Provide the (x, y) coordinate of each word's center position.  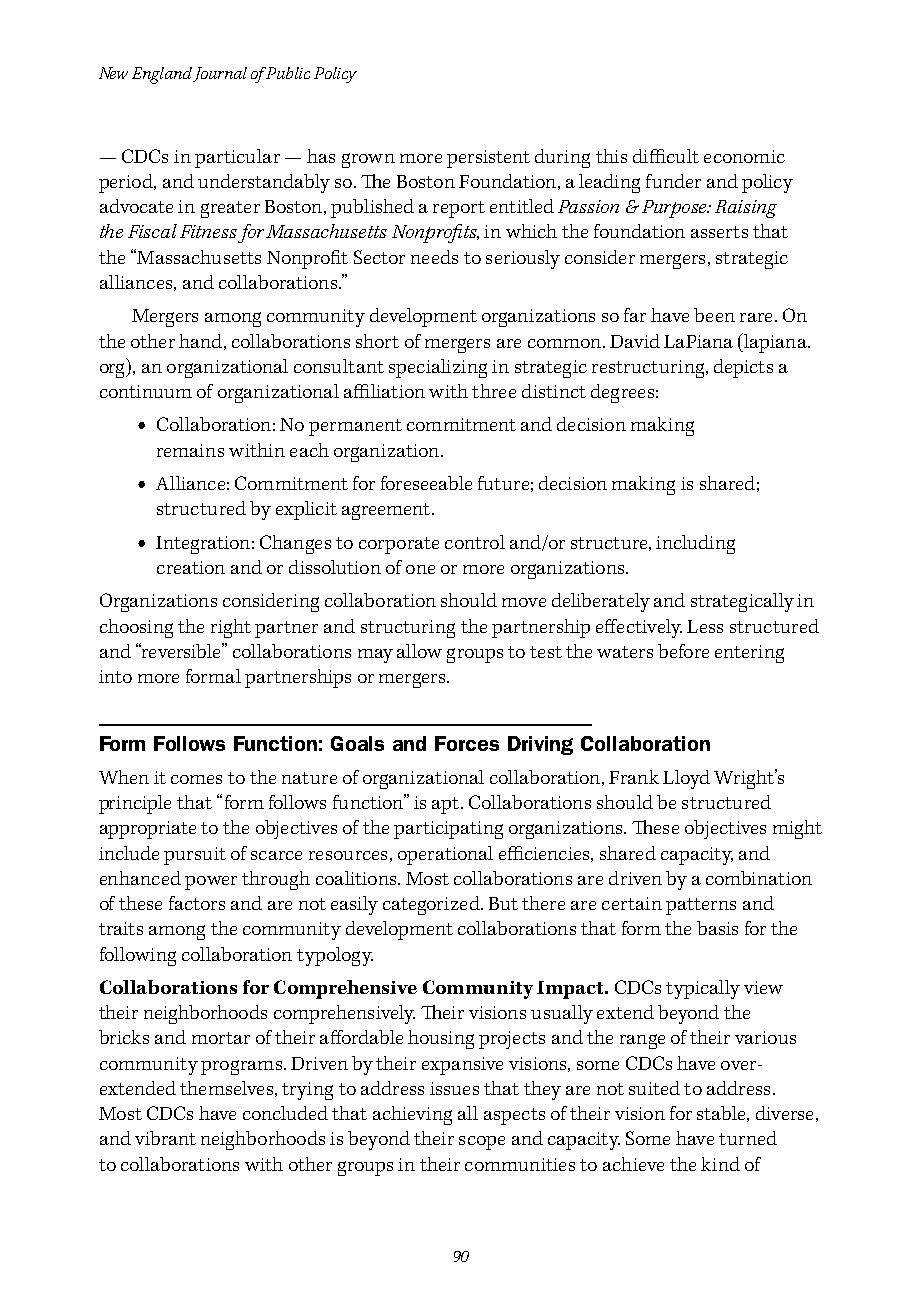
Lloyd (686, 779)
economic (744, 156)
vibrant (165, 1138)
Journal (220, 74)
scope (482, 1143)
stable (722, 1114)
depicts (743, 368)
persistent (488, 159)
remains (190, 450)
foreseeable (426, 483)
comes (196, 779)
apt (447, 805)
